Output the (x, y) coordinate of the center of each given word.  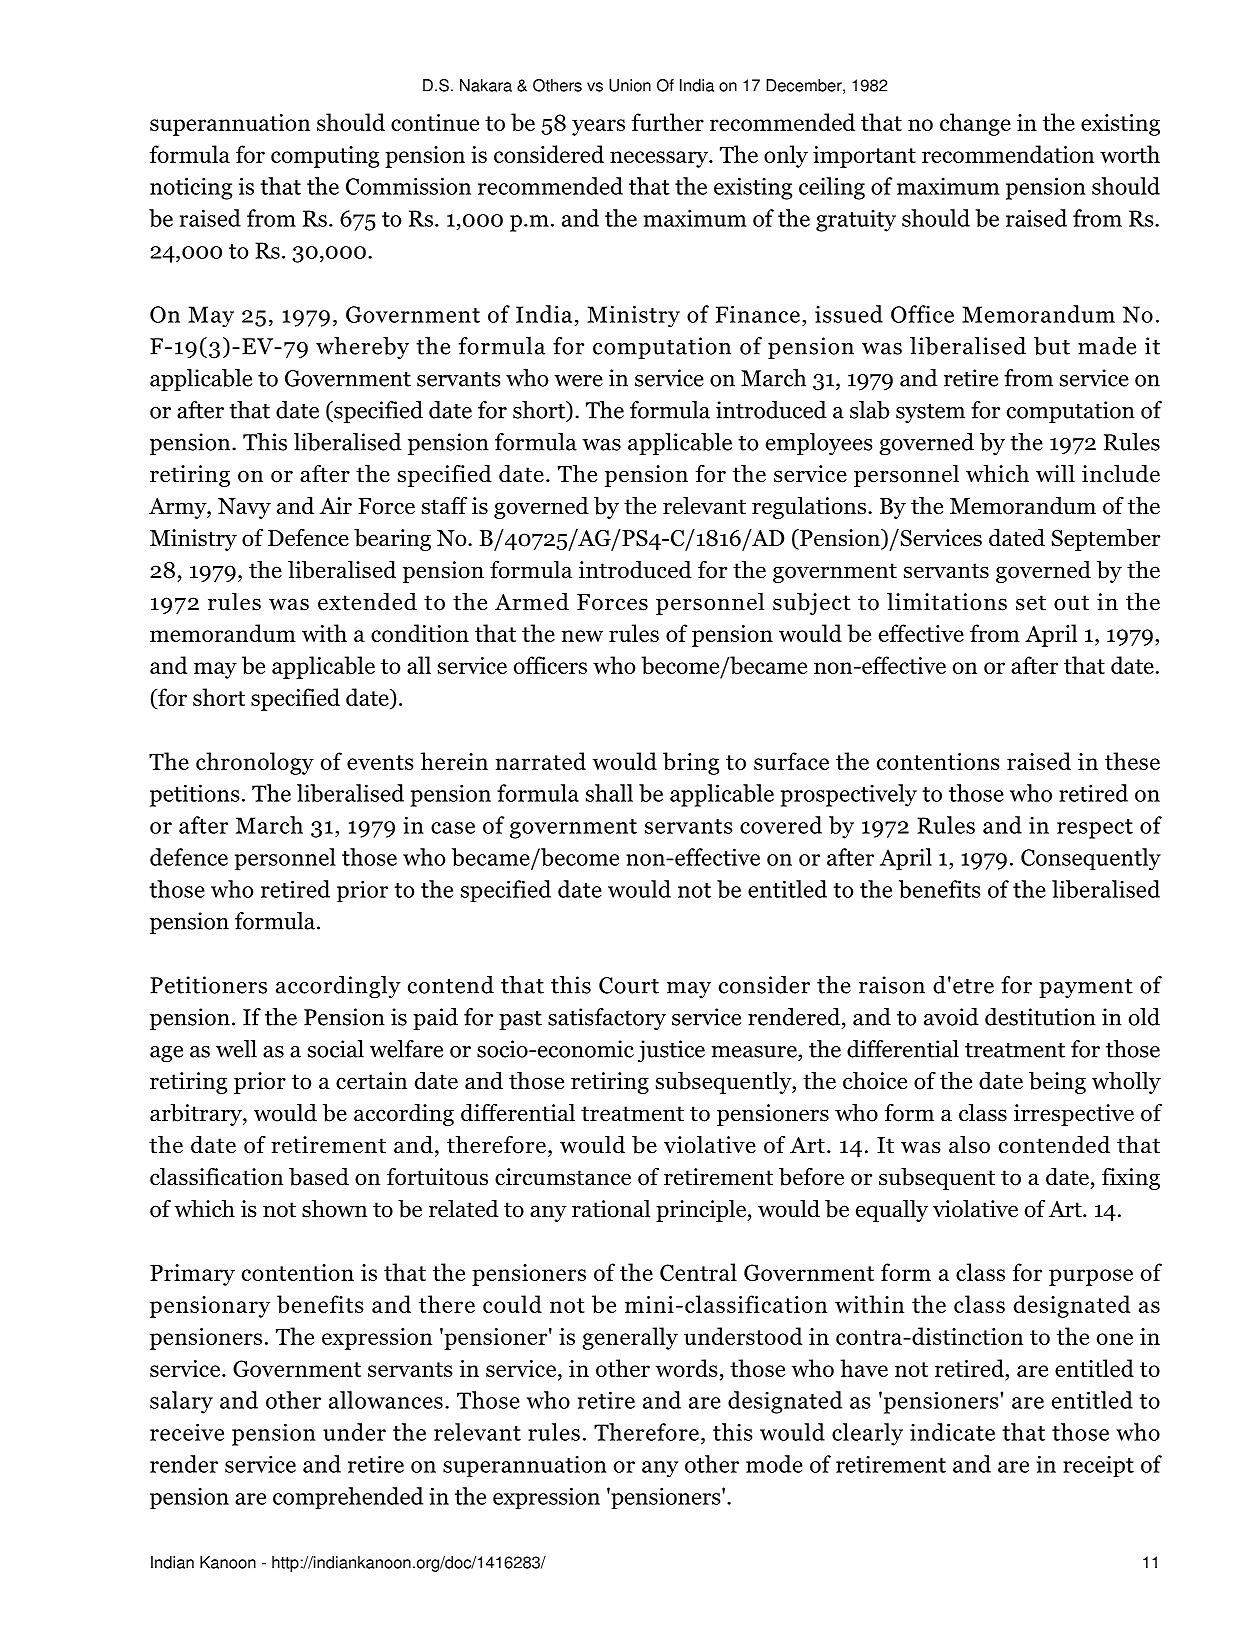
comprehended (348, 1498)
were (578, 381)
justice (671, 1051)
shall (609, 793)
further (668, 122)
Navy (244, 508)
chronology (255, 763)
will (1055, 473)
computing (325, 157)
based (319, 1176)
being (1057, 1082)
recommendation (1008, 154)
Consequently (1091, 859)
